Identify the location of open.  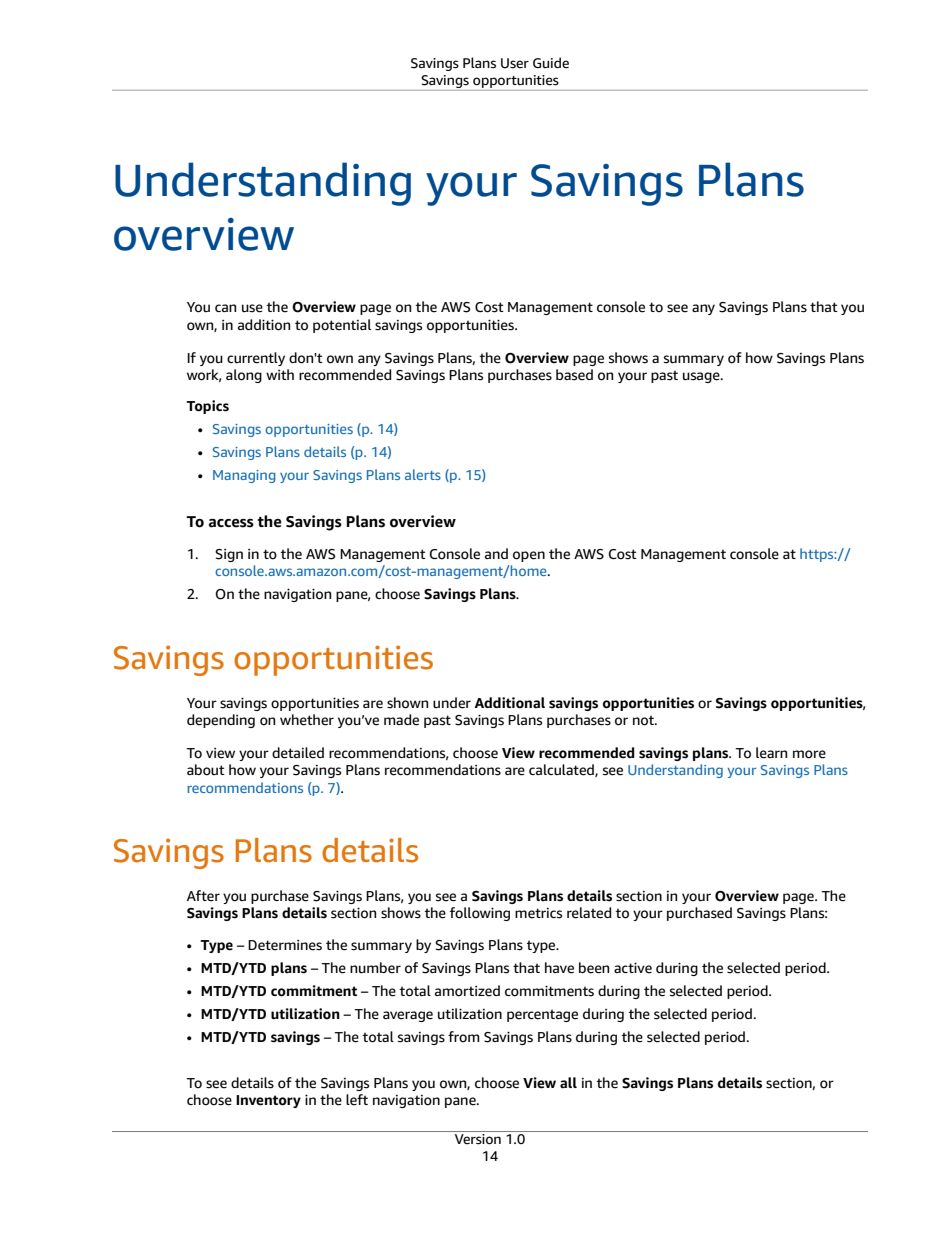
(529, 556).
